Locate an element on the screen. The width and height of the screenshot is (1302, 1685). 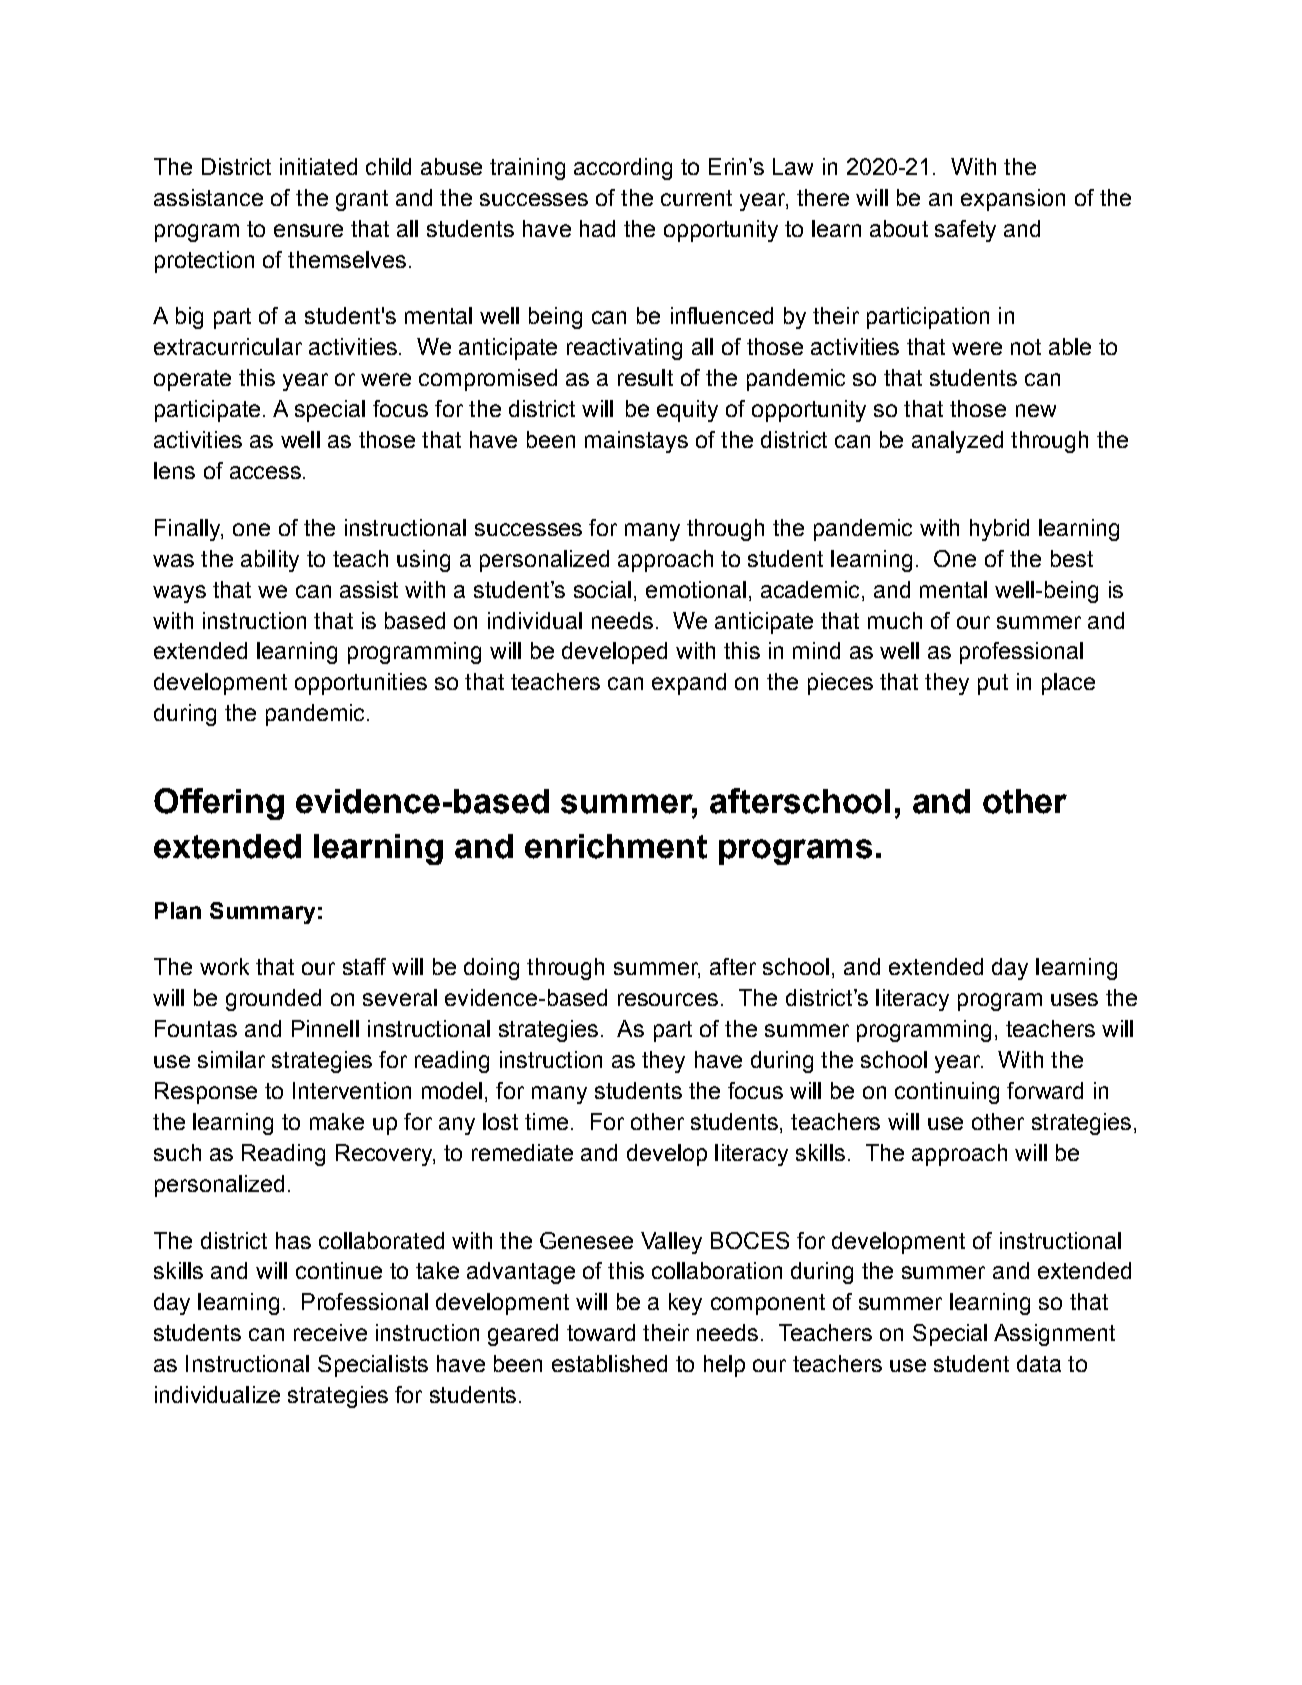
social is located at coordinates (602, 589).
